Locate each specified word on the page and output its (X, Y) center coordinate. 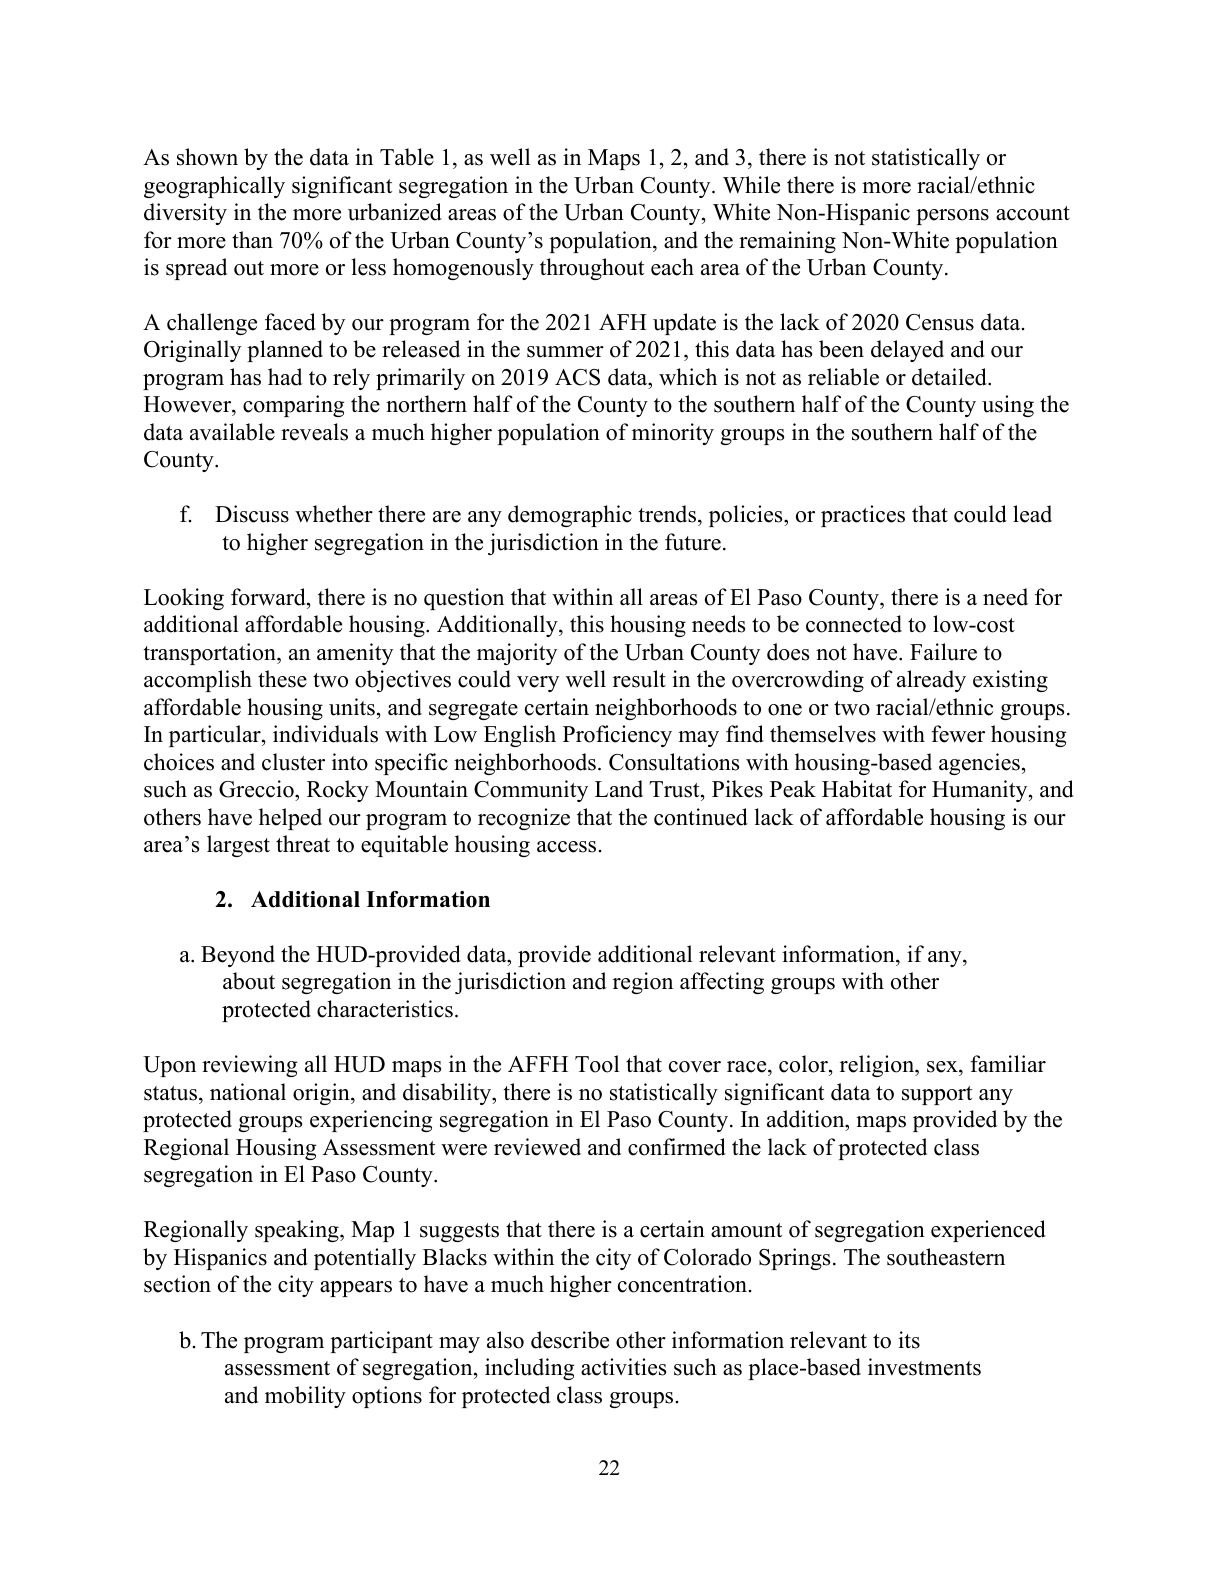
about (249, 981)
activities (623, 1367)
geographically (214, 187)
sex (943, 1067)
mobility (305, 1397)
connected (854, 624)
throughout (592, 269)
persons (952, 217)
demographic (570, 516)
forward (269, 597)
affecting (722, 983)
